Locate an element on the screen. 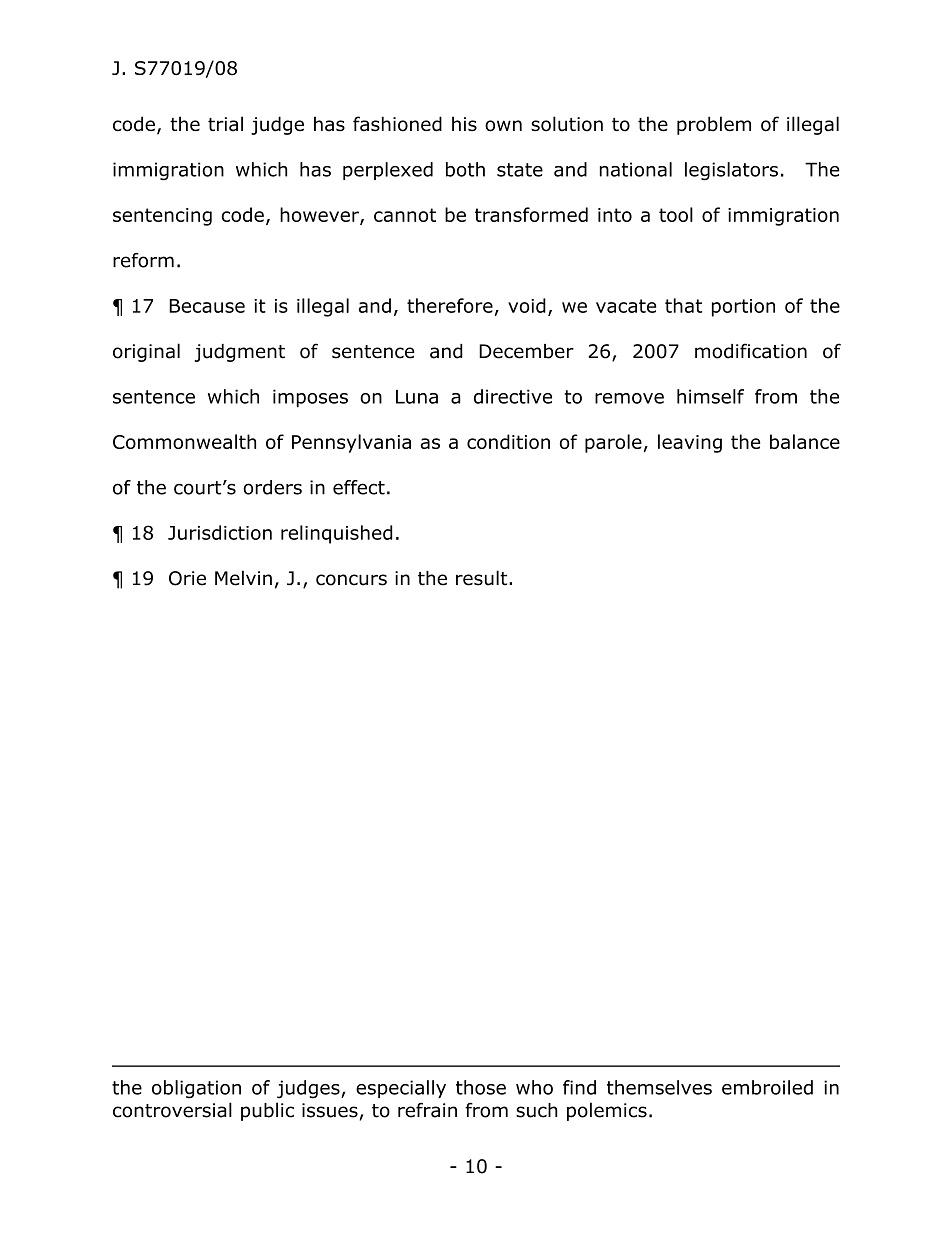  judgment is located at coordinates (239, 353).
